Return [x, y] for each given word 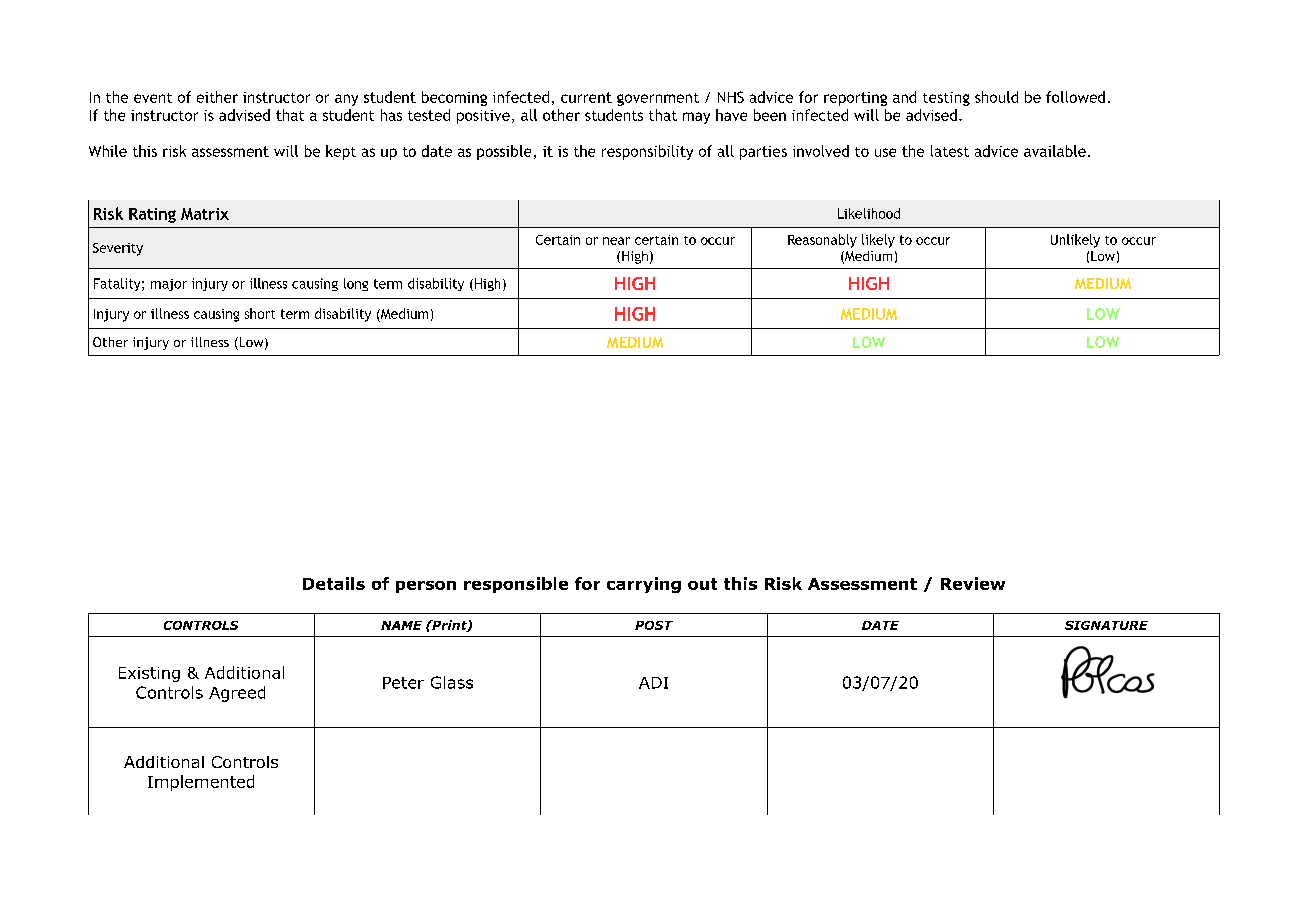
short [260, 313]
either [217, 97]
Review [973, 583]
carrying [644, 585]
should [996, 97]
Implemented [201, 783]
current [586, 97]
